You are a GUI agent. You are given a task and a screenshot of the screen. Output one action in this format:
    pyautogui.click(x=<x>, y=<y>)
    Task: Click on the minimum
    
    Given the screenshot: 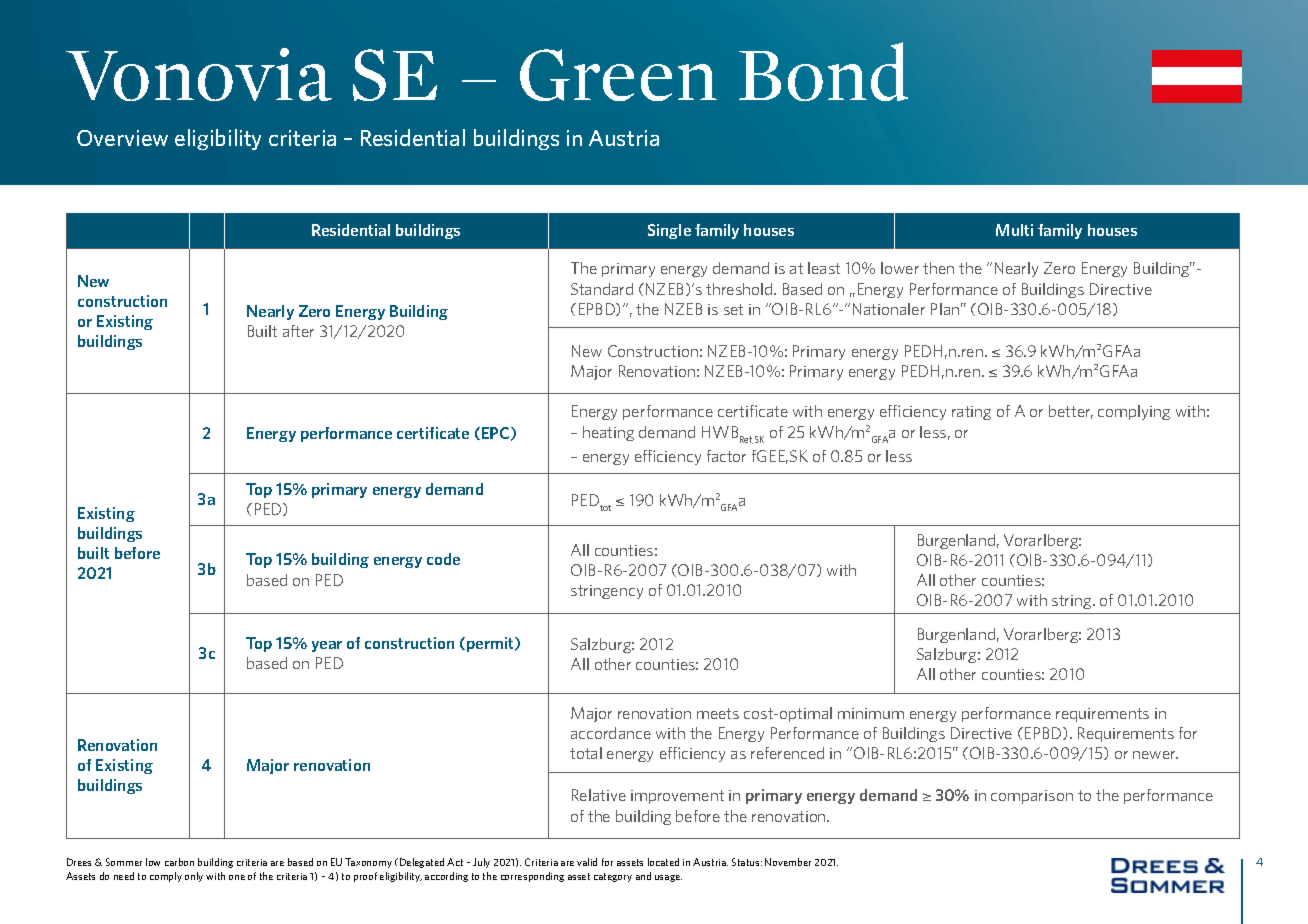 What is the action you would take?
    pyautogui.click(x=871, y=713)
